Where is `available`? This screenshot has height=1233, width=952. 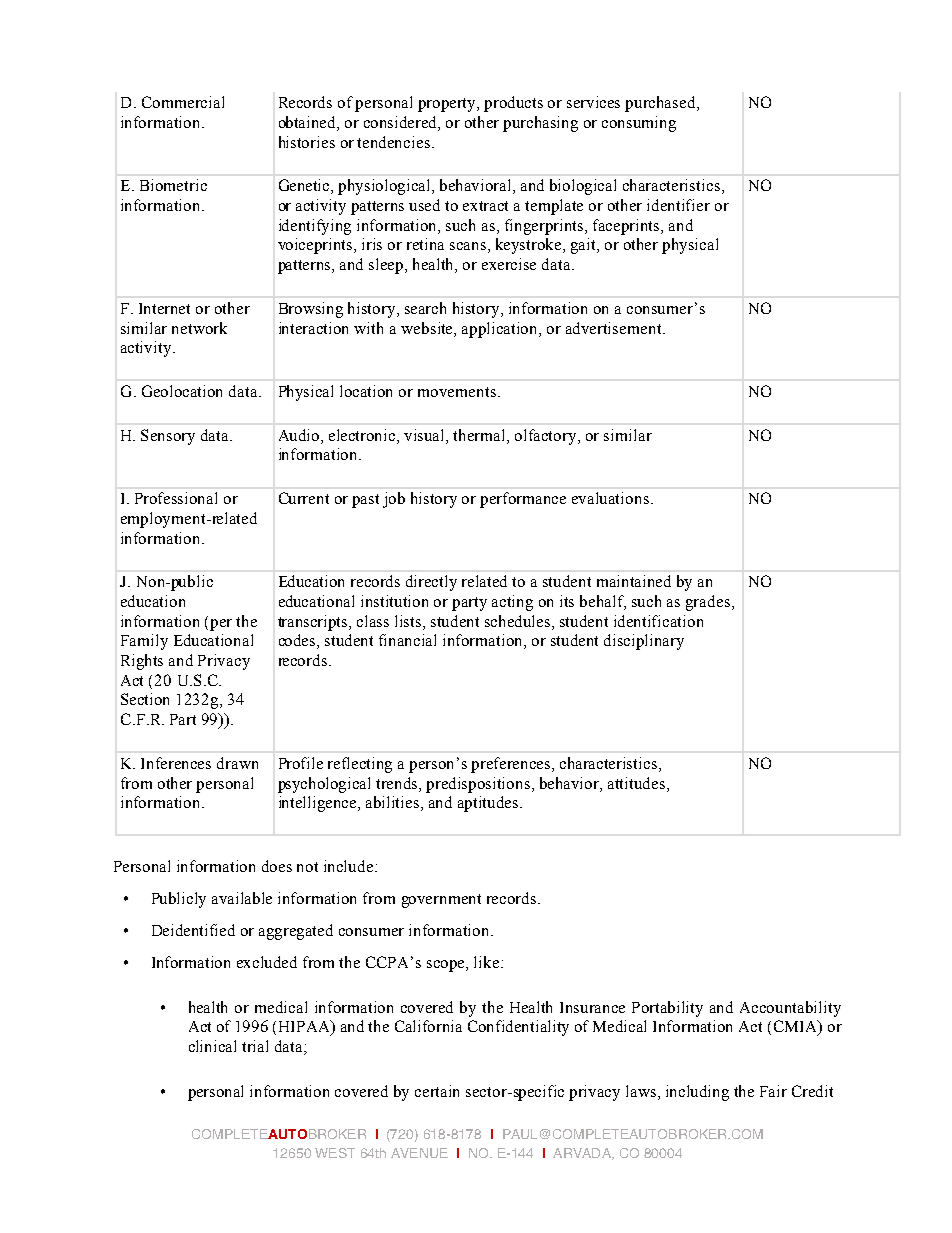
available is located at coordinates (242, 898).
